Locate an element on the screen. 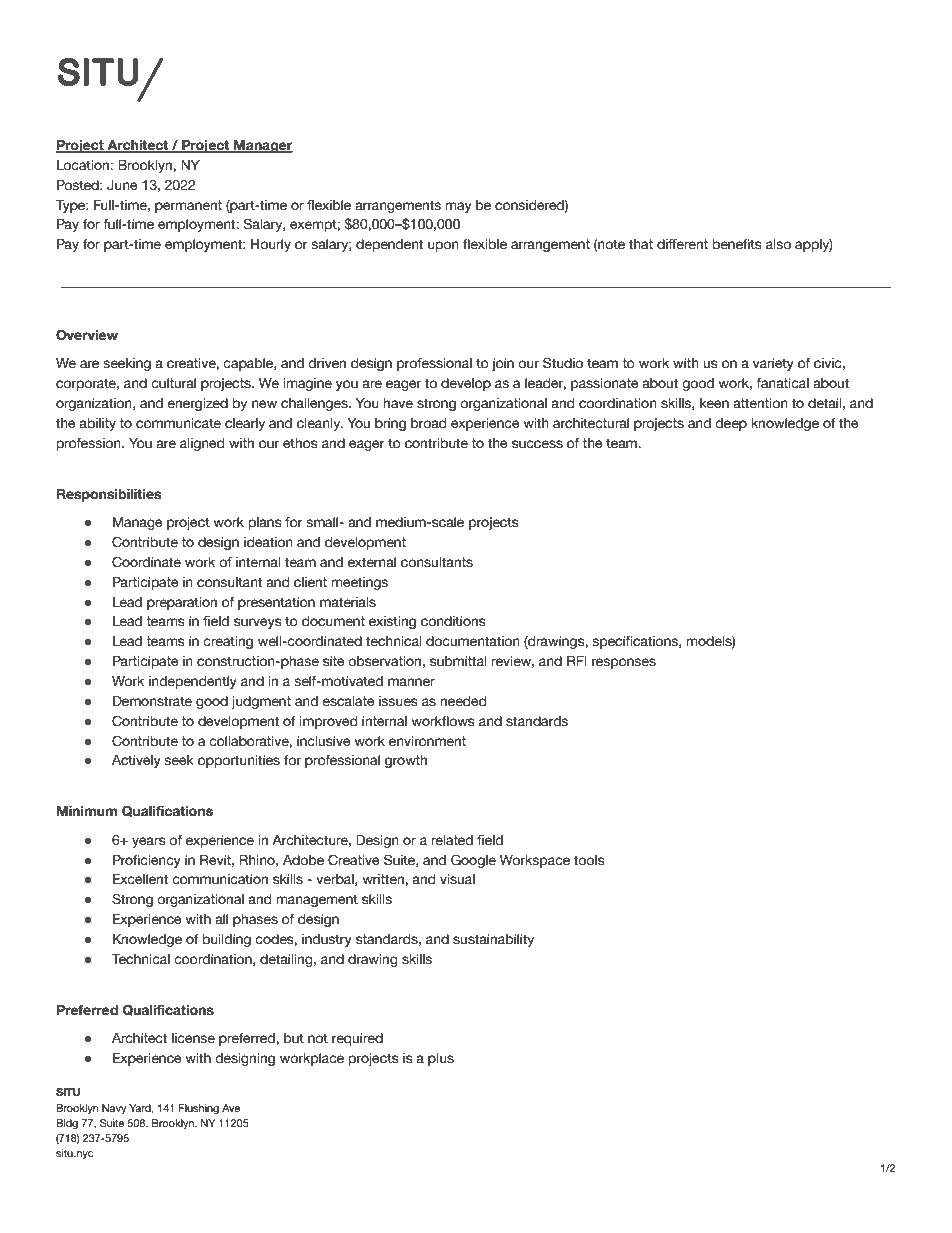  may is located at coordinates (458, 207).
